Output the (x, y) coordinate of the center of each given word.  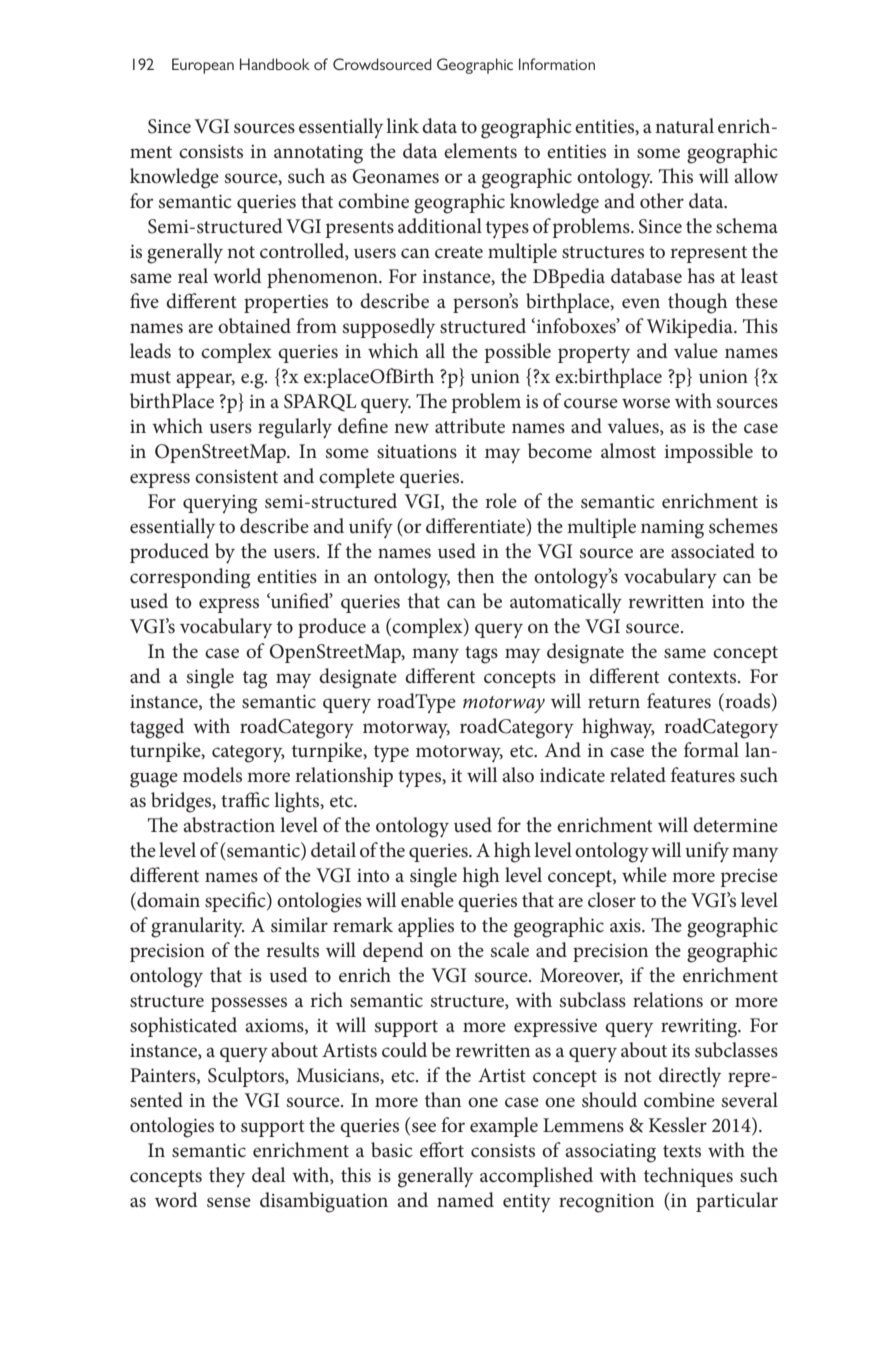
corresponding (190, 578)
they (227, 1177)
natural (684, 126)
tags (481, 655)
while (644, 875)
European (203, 66)
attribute (470, 426)
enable (427, 900)
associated (713, 551)
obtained (254, 326)
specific (236, 902)
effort (442, 1150)
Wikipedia (691, 328)
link (402, 125)
